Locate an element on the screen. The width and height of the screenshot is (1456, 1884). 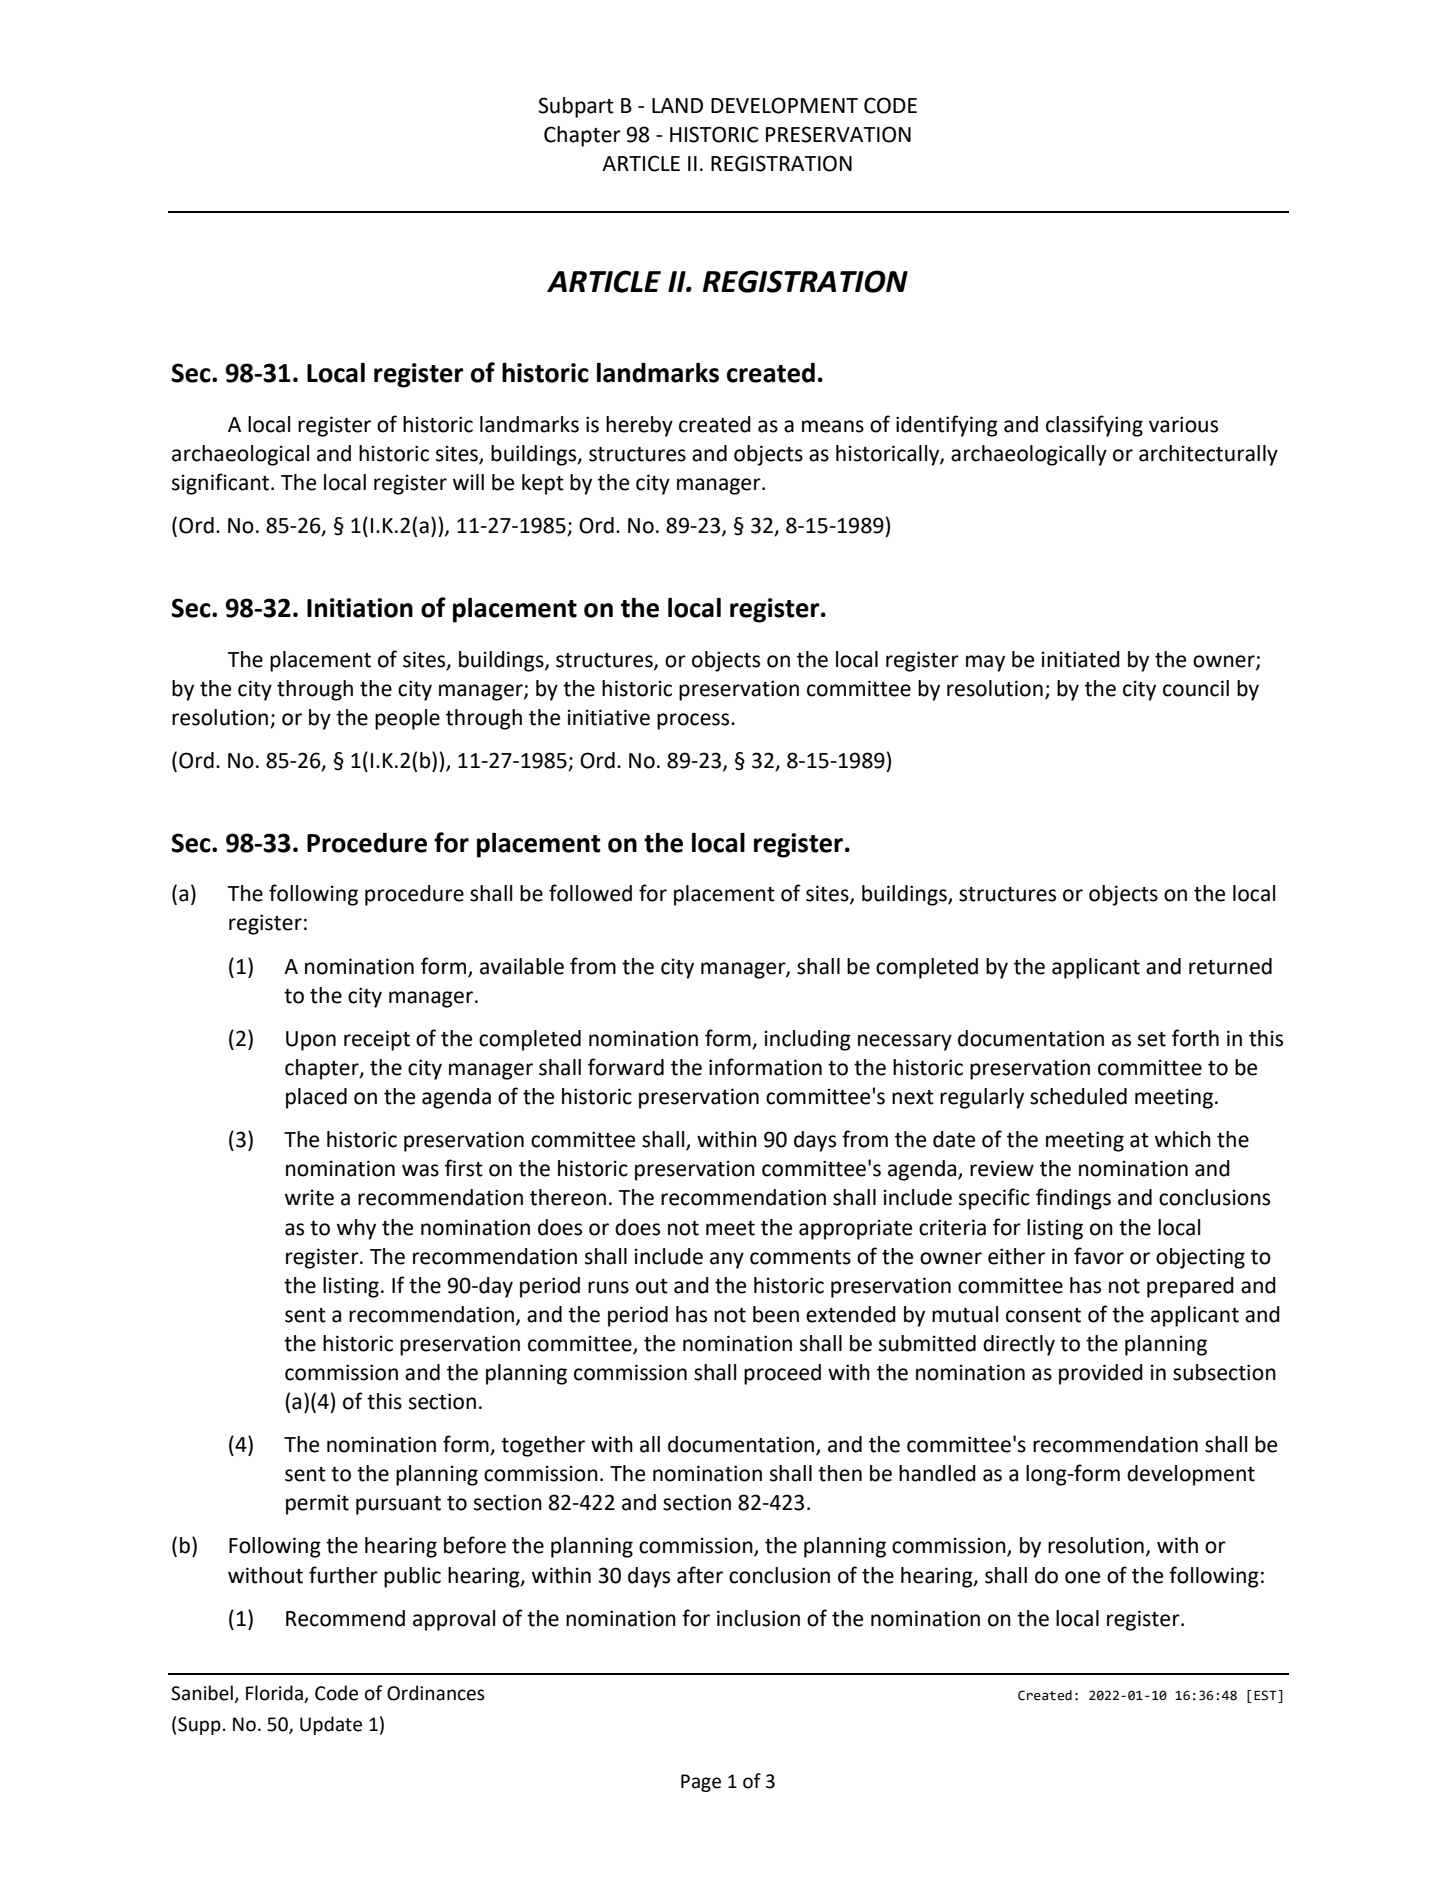
forward is located at coordinates (626, 1067).
